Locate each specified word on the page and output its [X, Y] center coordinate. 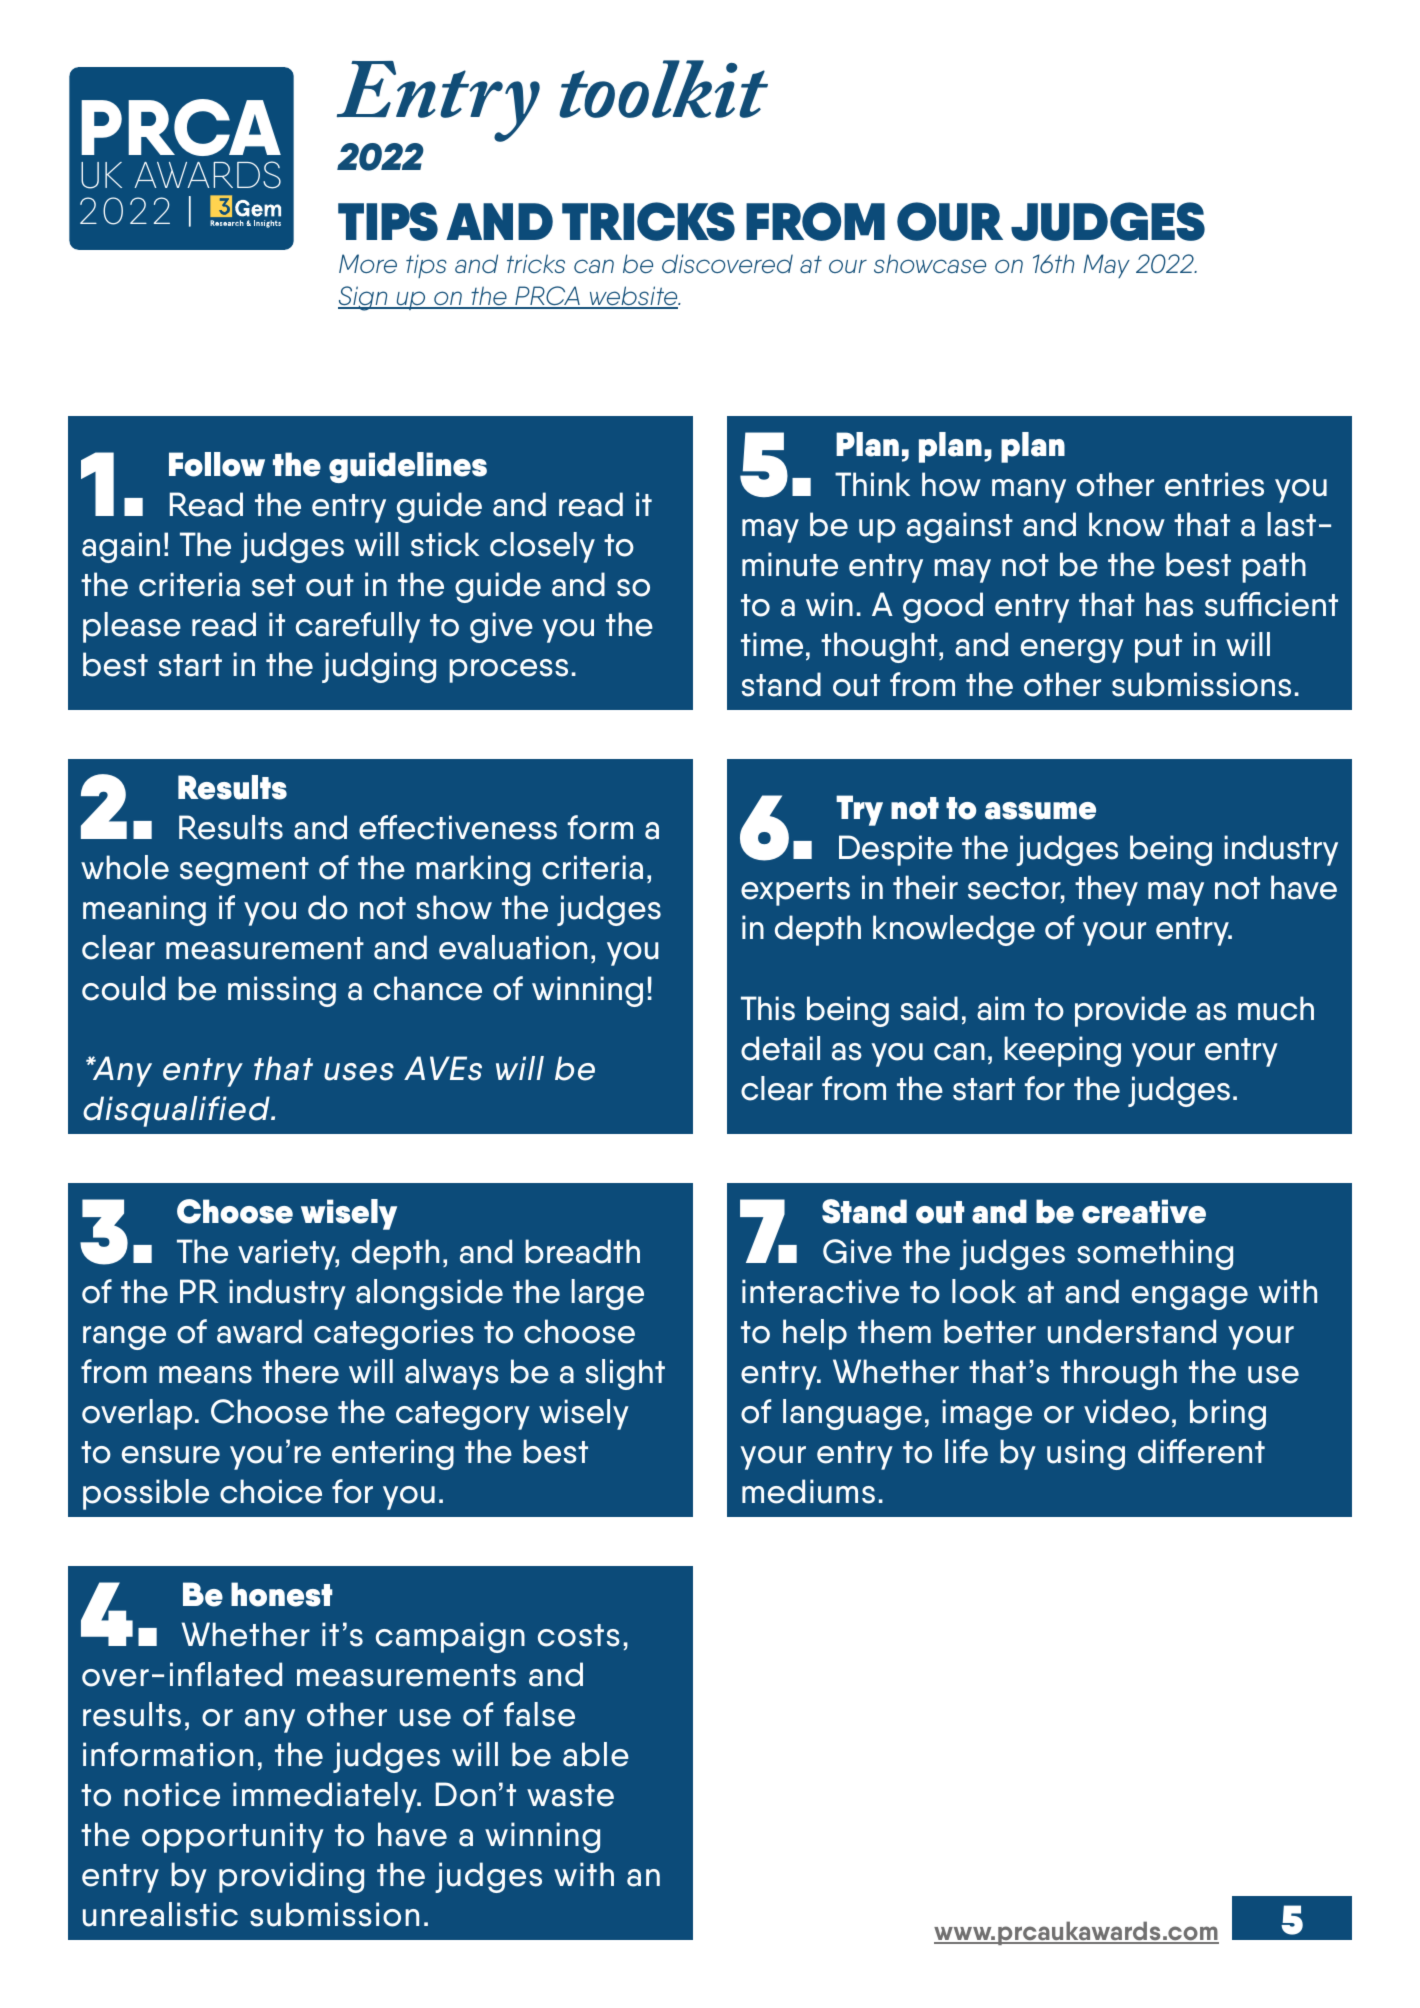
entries [1214, 484]
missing [282, 991]
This [768, 1008]
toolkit [663, 89]
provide [1130, 1011]
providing [291, 1877]
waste [570, 1795]
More [368, 263]
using [1086, 1454]
